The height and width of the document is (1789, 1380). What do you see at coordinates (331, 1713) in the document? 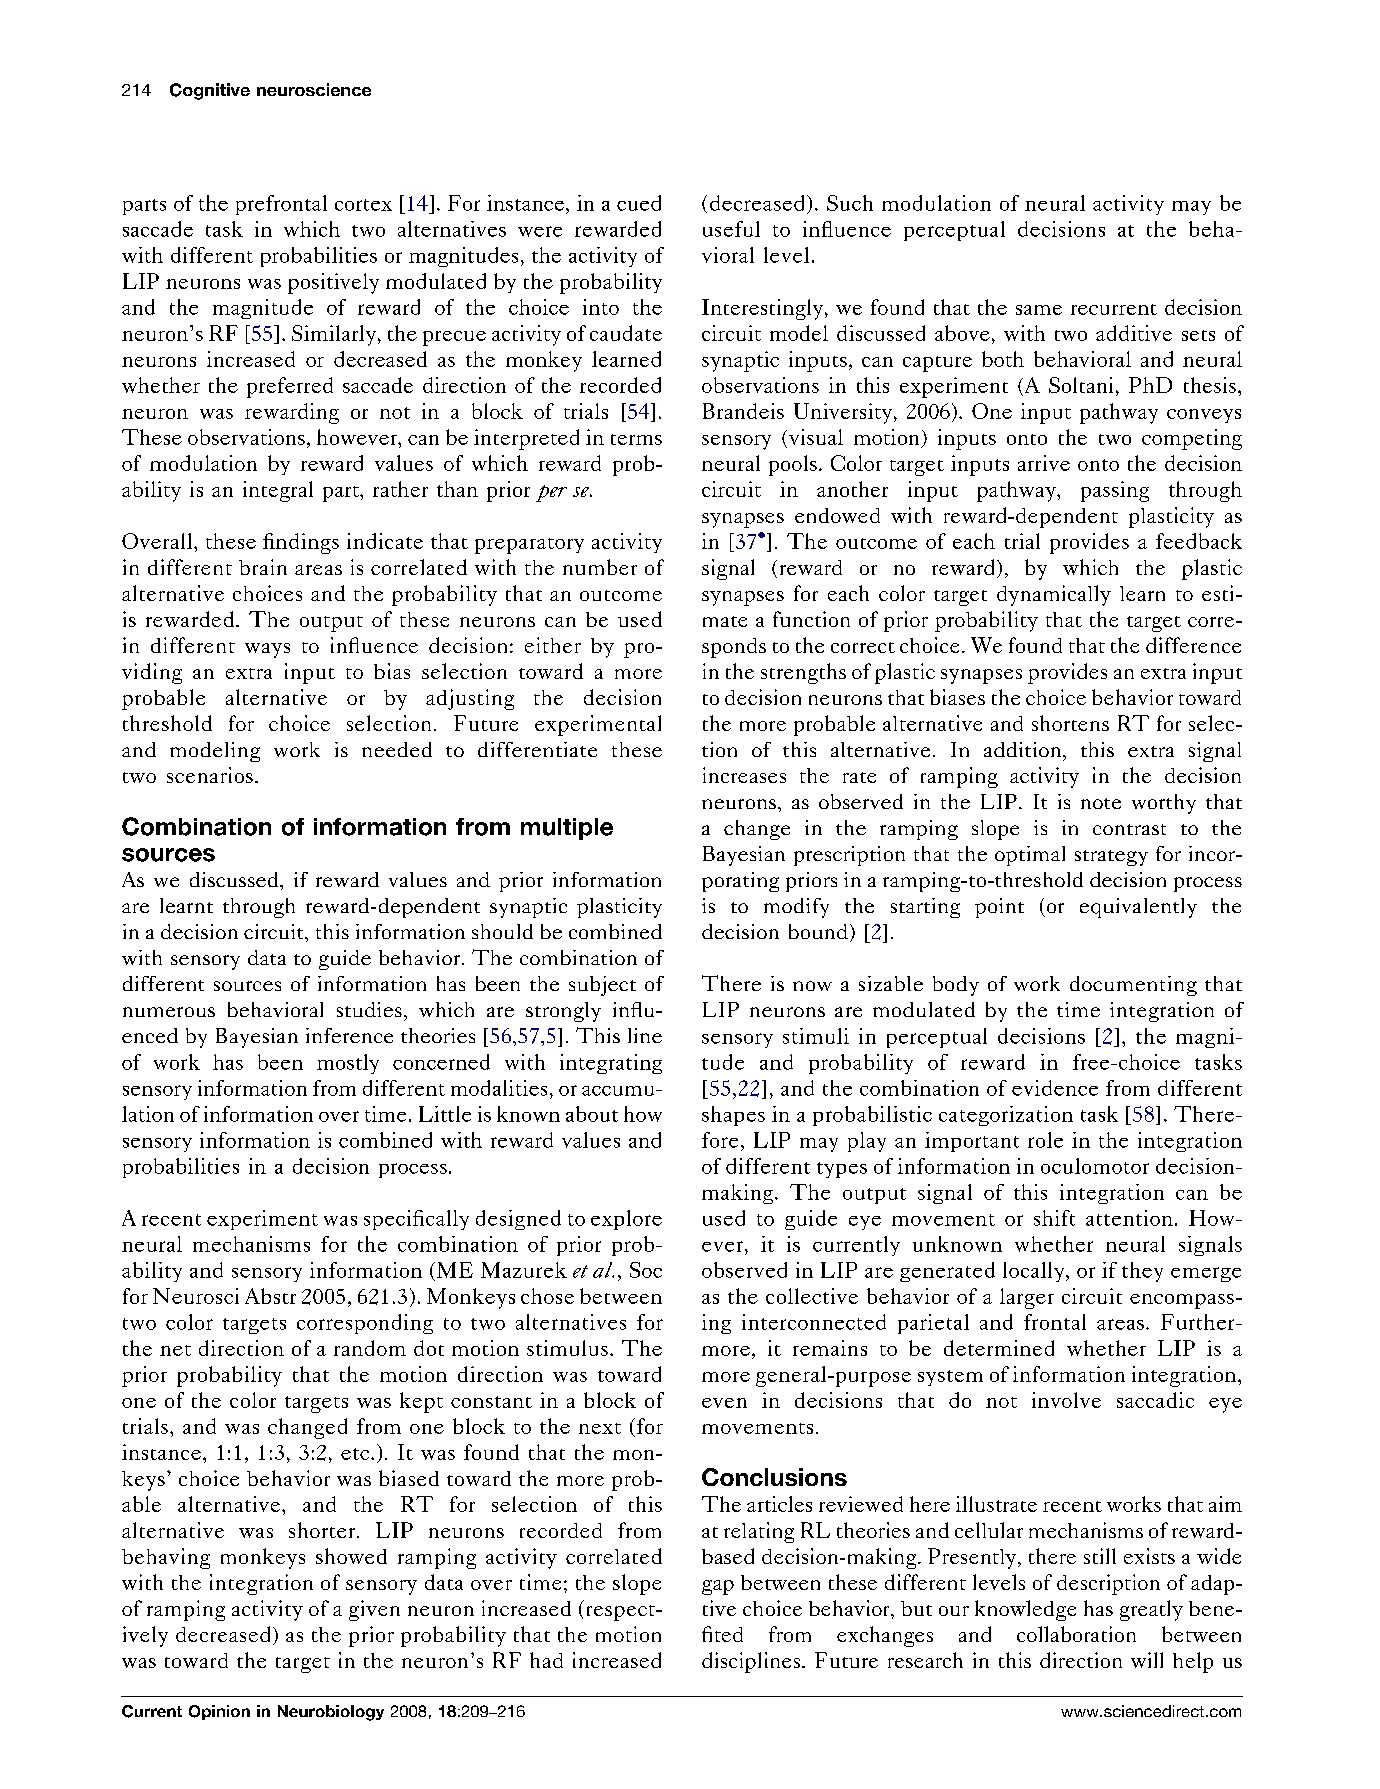
I see `Neurobiology` at bounding box center [331, 1713].
